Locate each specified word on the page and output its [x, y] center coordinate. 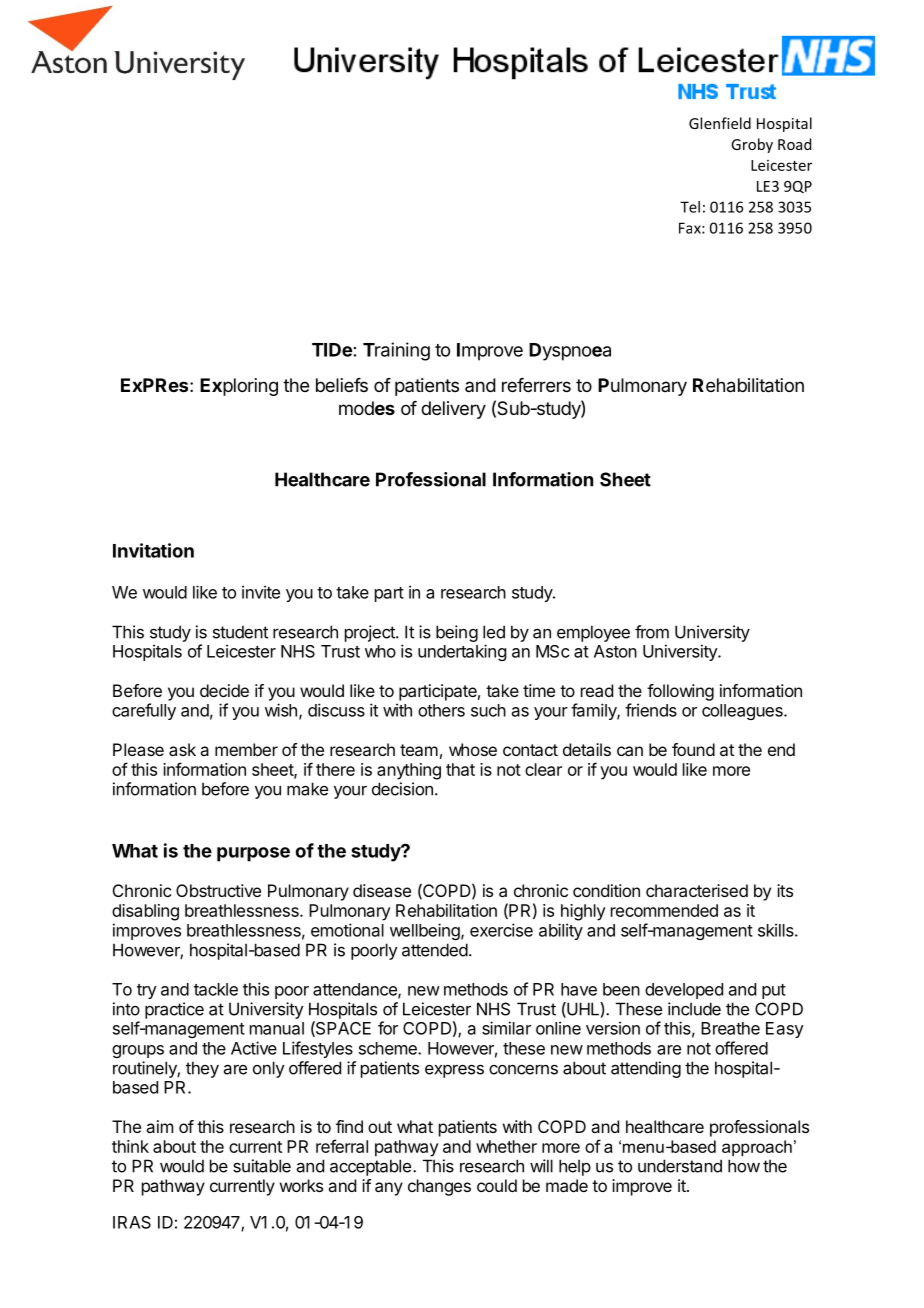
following [680, 692]
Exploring [239, 387]
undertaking [462, 652]
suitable [262, 1166]
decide [224, 690]
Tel [690, 207]
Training [396, 351]
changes [439, 1187]
